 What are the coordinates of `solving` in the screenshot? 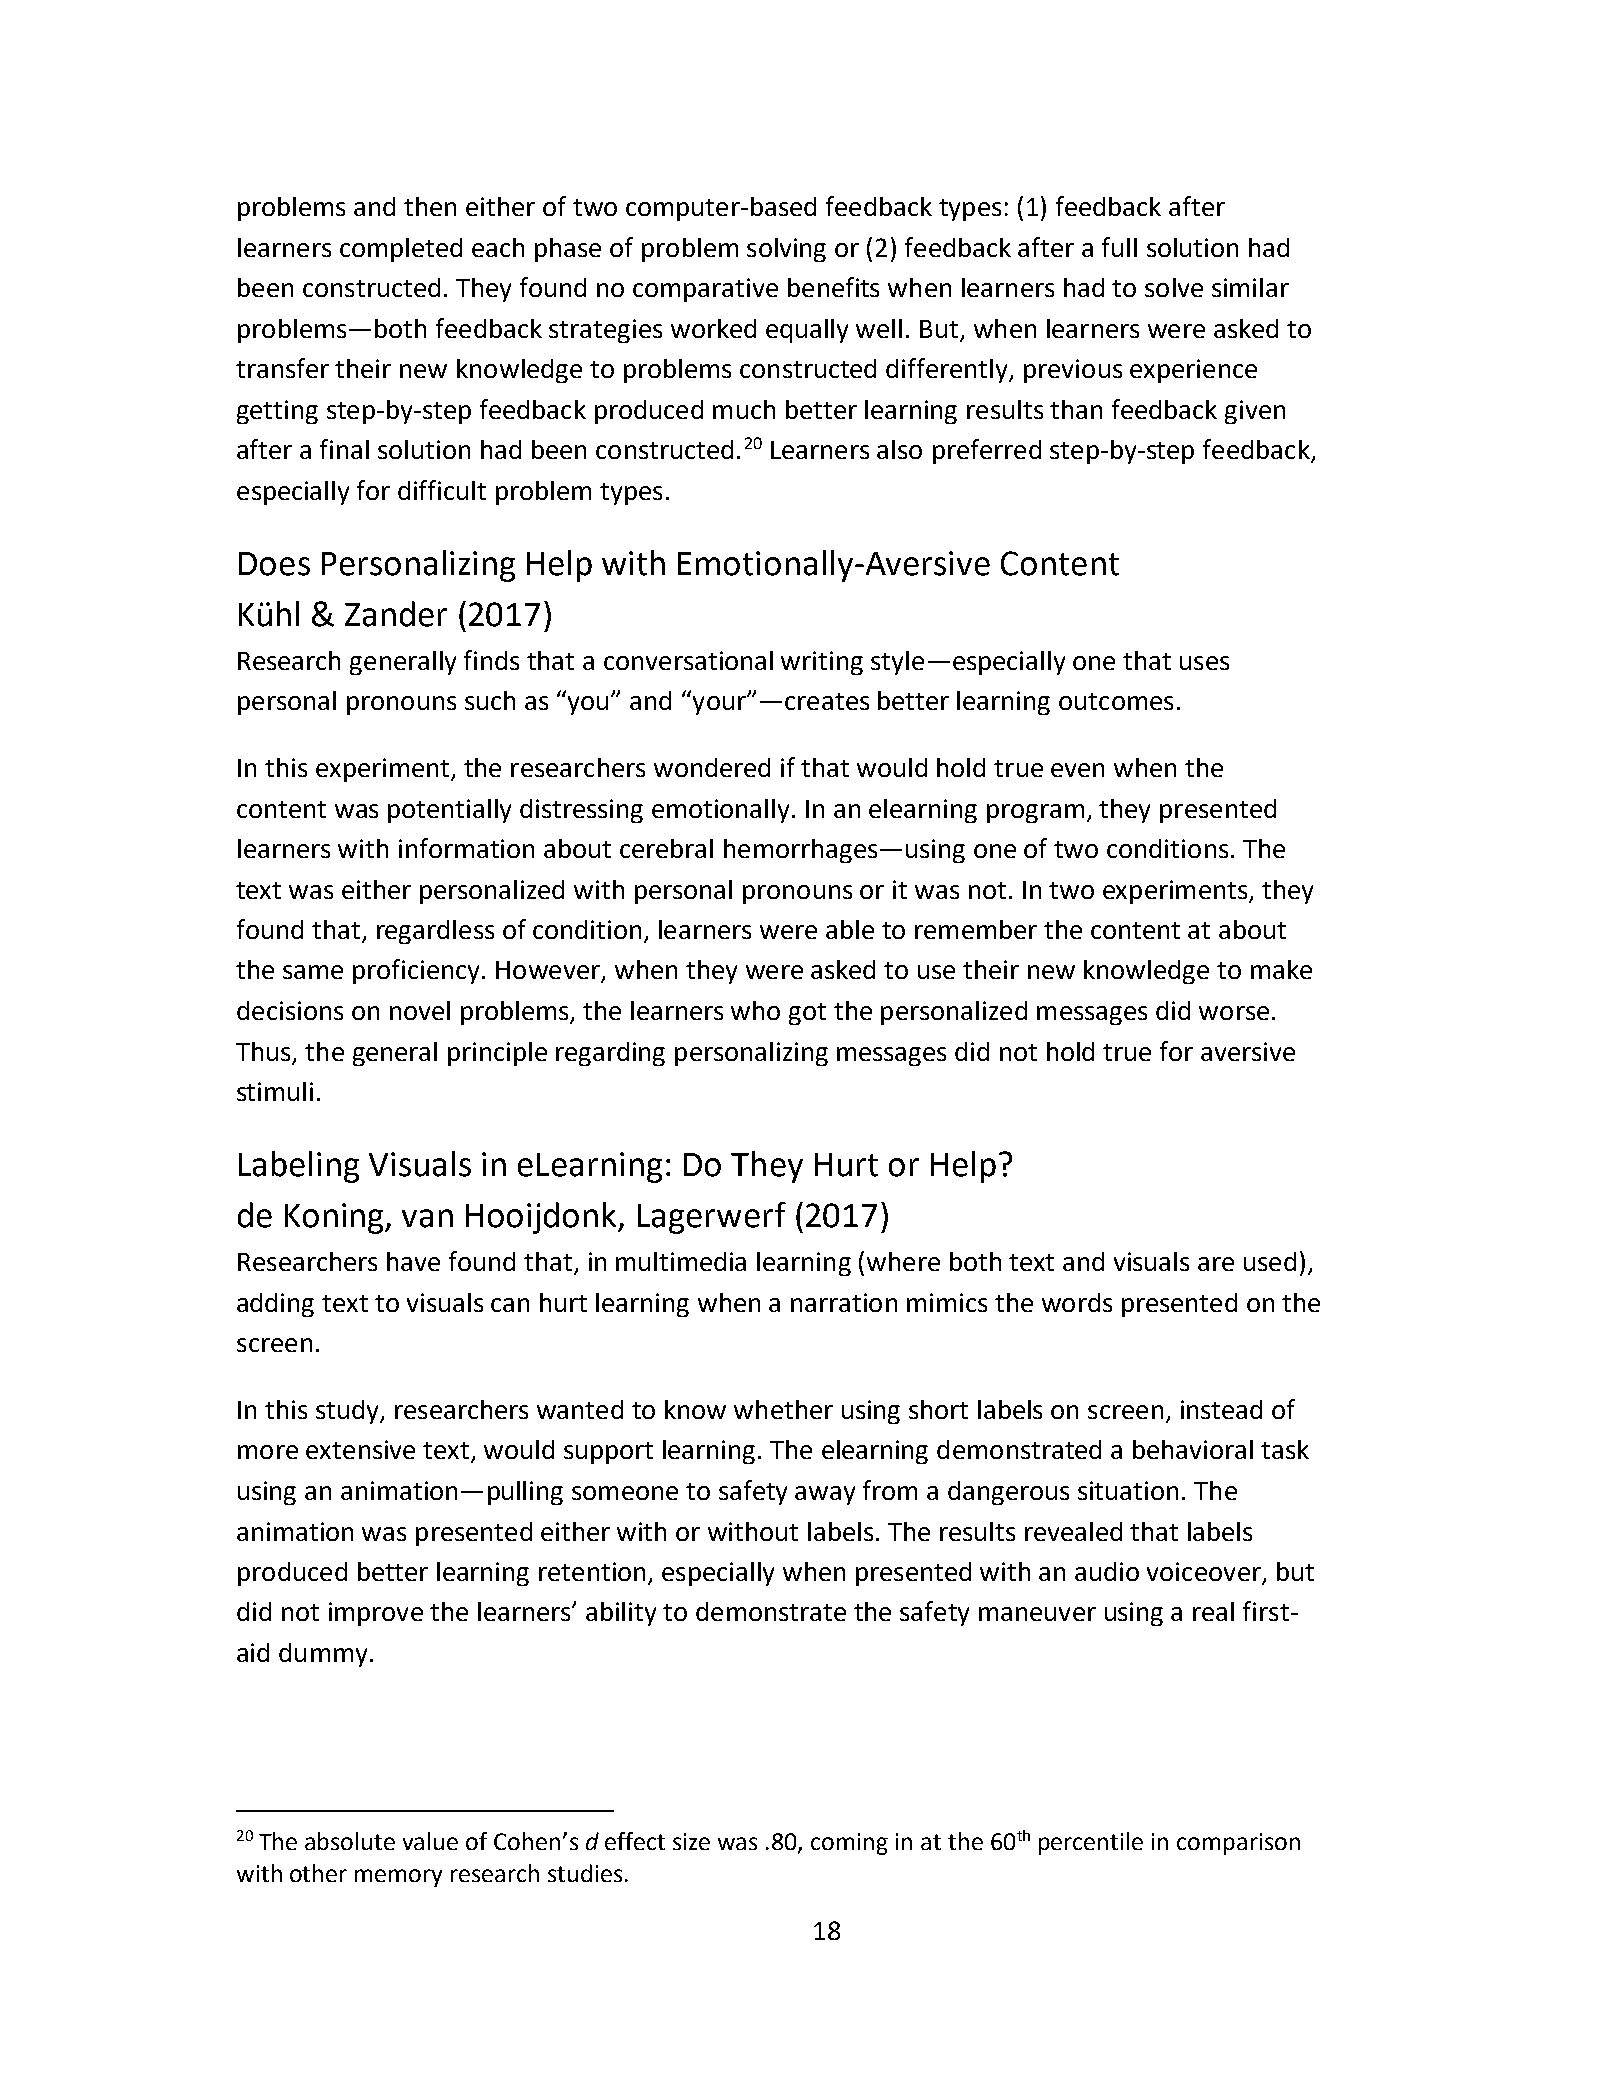 It's located at (786, 250).
